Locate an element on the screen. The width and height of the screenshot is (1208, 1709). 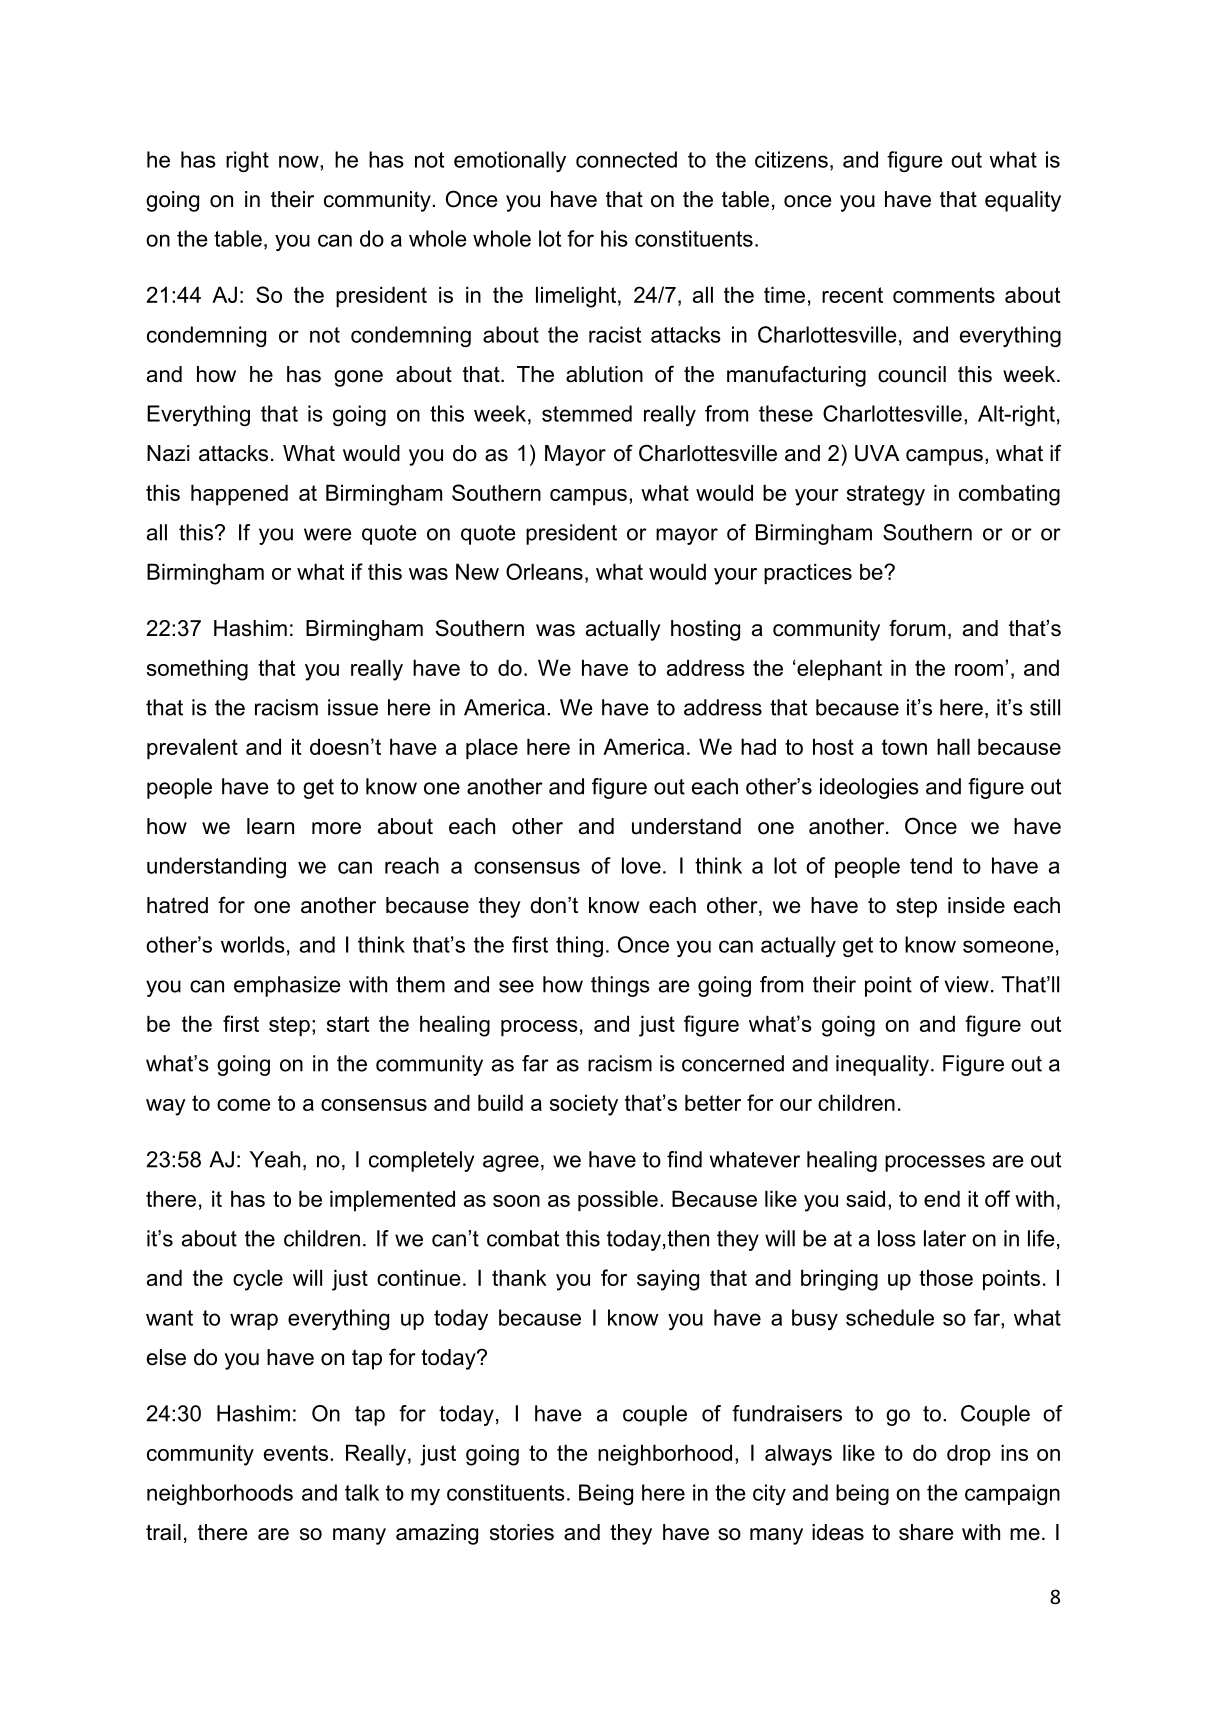
Yeah is located at coordinates (275, 1159).
